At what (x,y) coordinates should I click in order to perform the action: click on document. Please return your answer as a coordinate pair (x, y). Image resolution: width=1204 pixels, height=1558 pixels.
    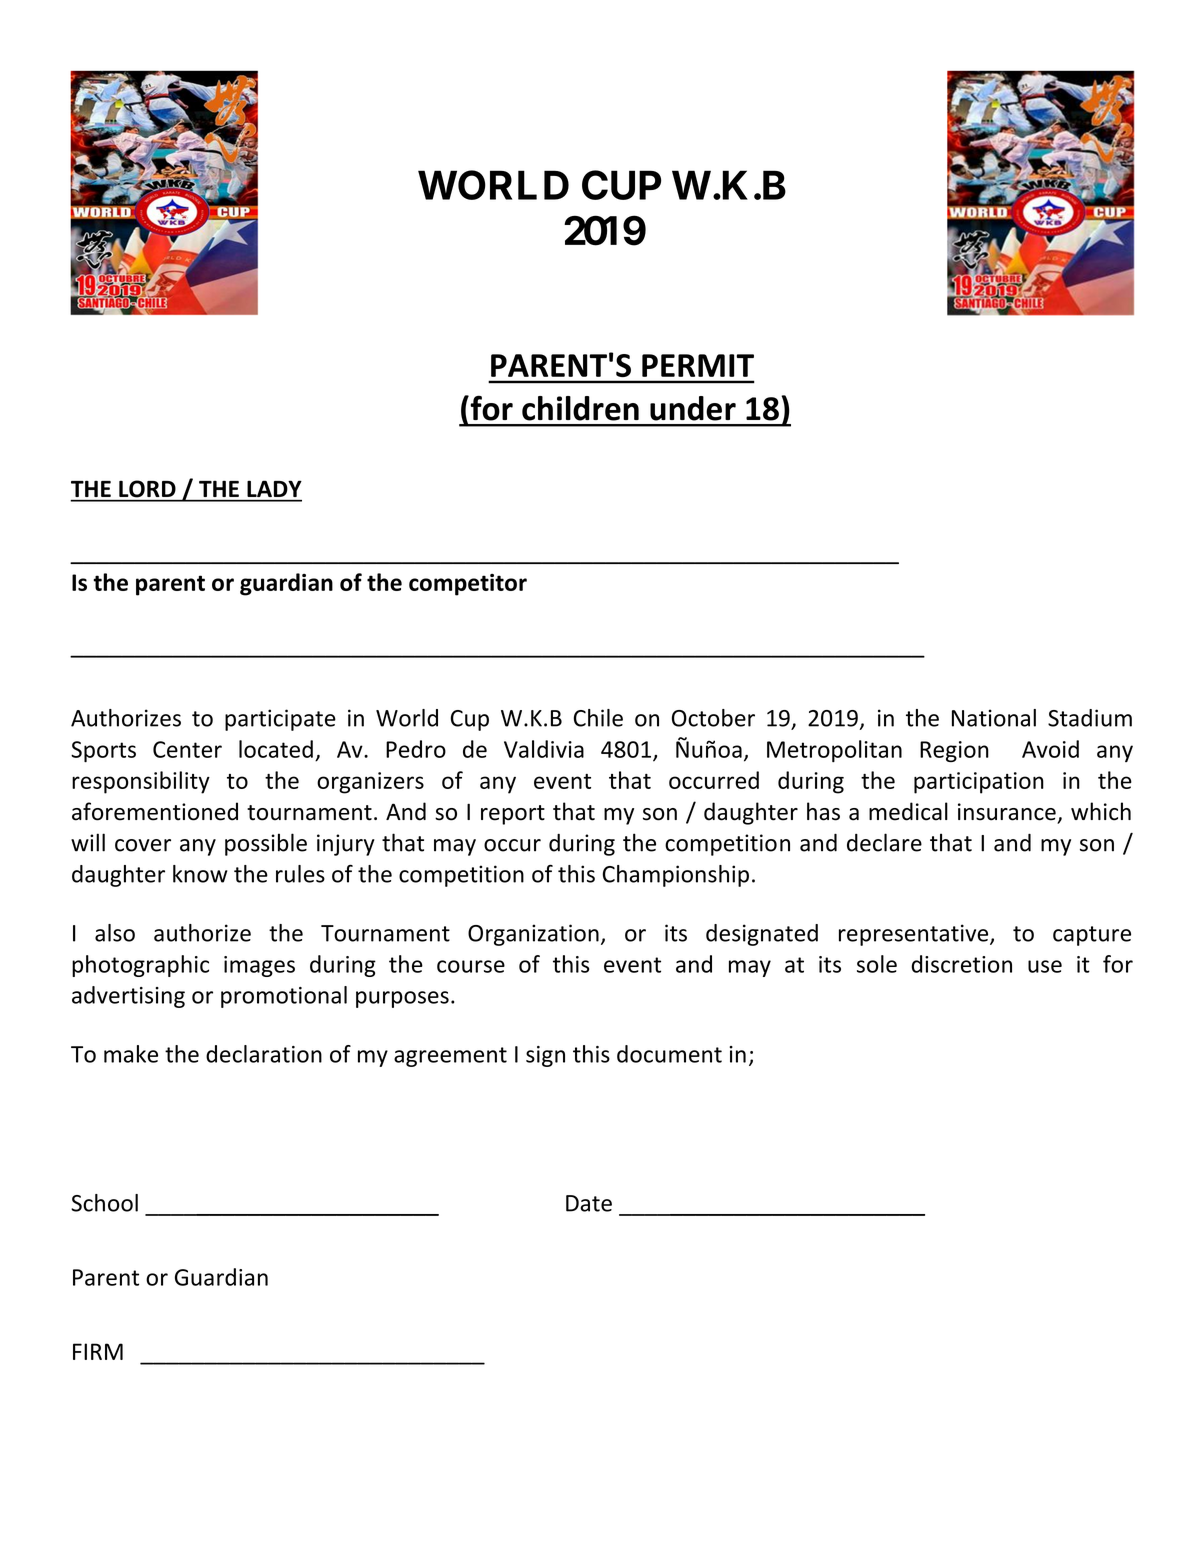
    Looking at the image, I should click on (669, 1054).
